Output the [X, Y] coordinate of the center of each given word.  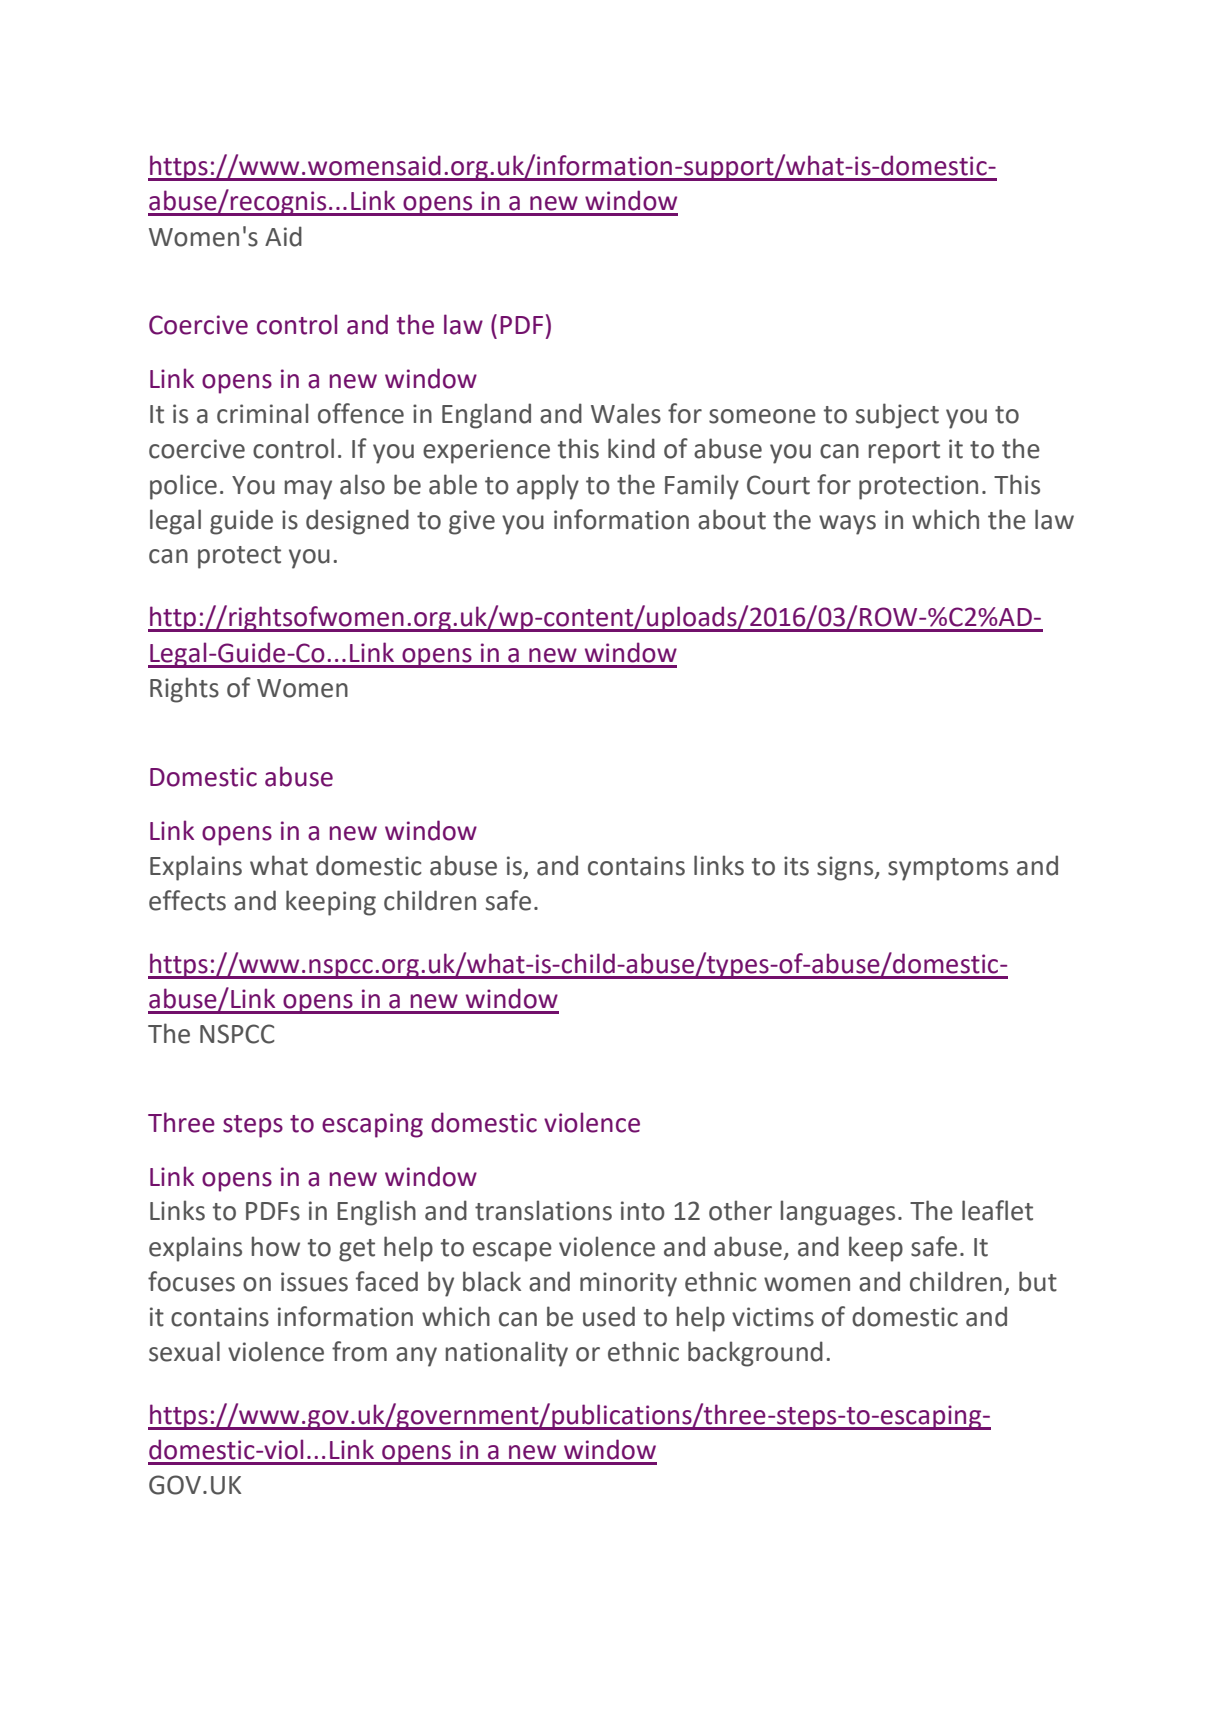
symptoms [948, 869]
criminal [262, 413]
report [904, 452]
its [796, 866]
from [359, 1351]
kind [631, 448]
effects [187, 900]
